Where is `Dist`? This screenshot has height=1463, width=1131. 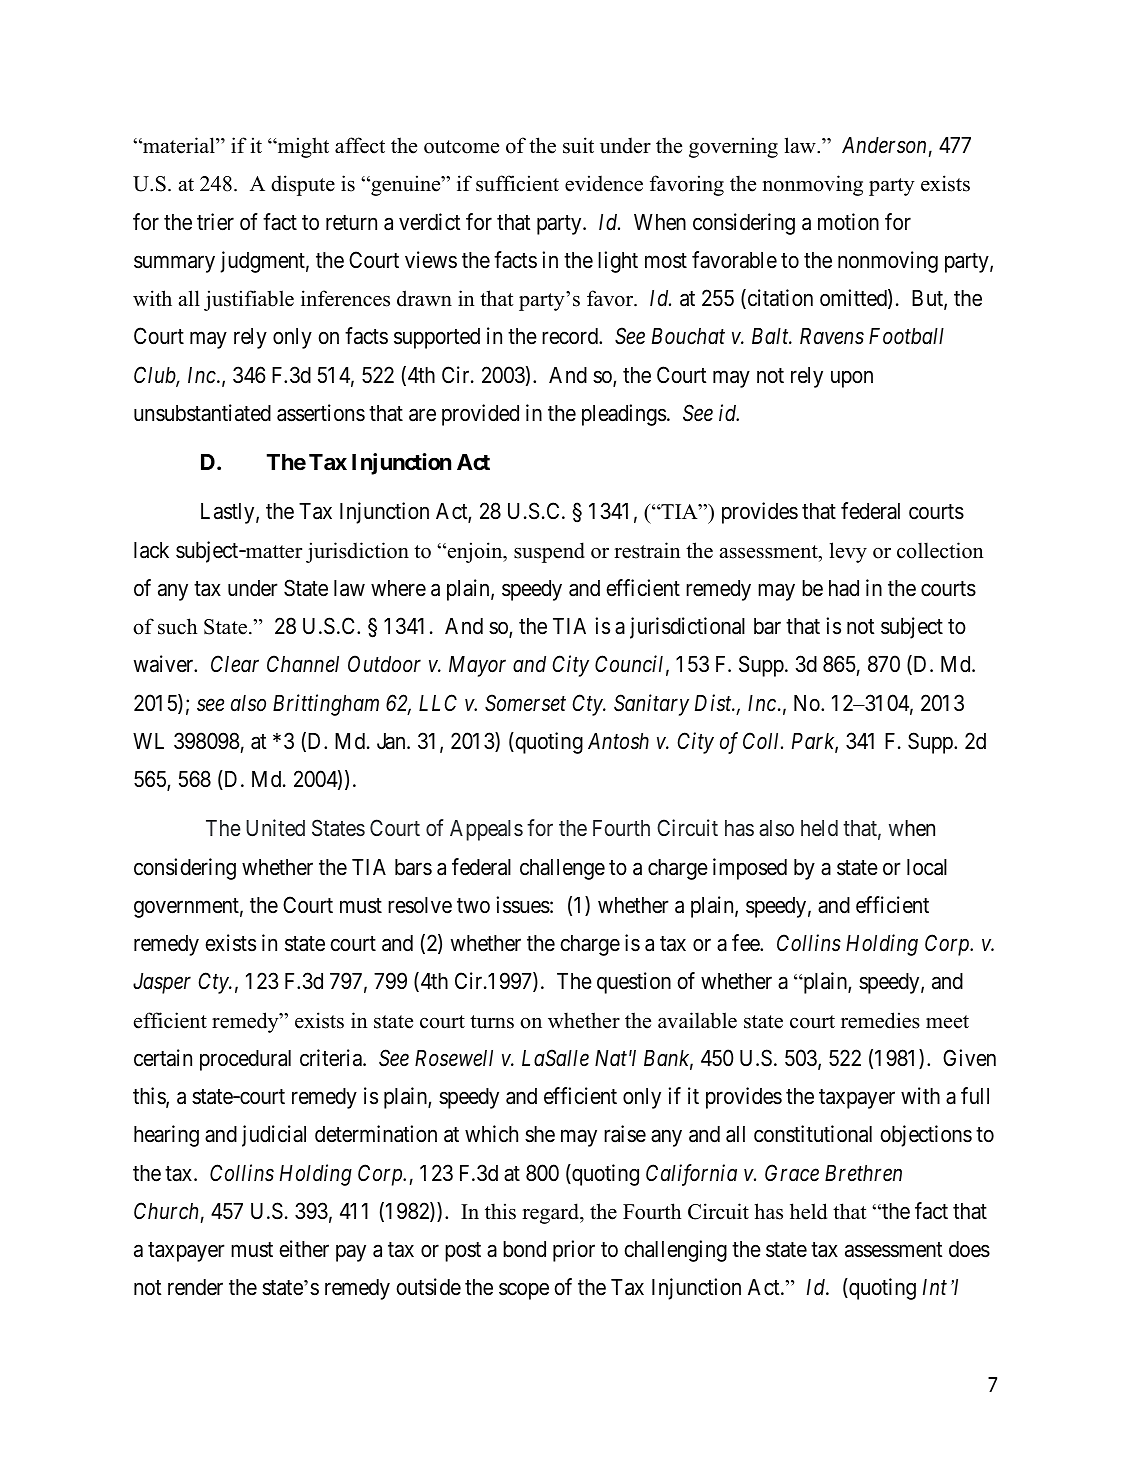 Dist is located at coordinates (714, 703).
